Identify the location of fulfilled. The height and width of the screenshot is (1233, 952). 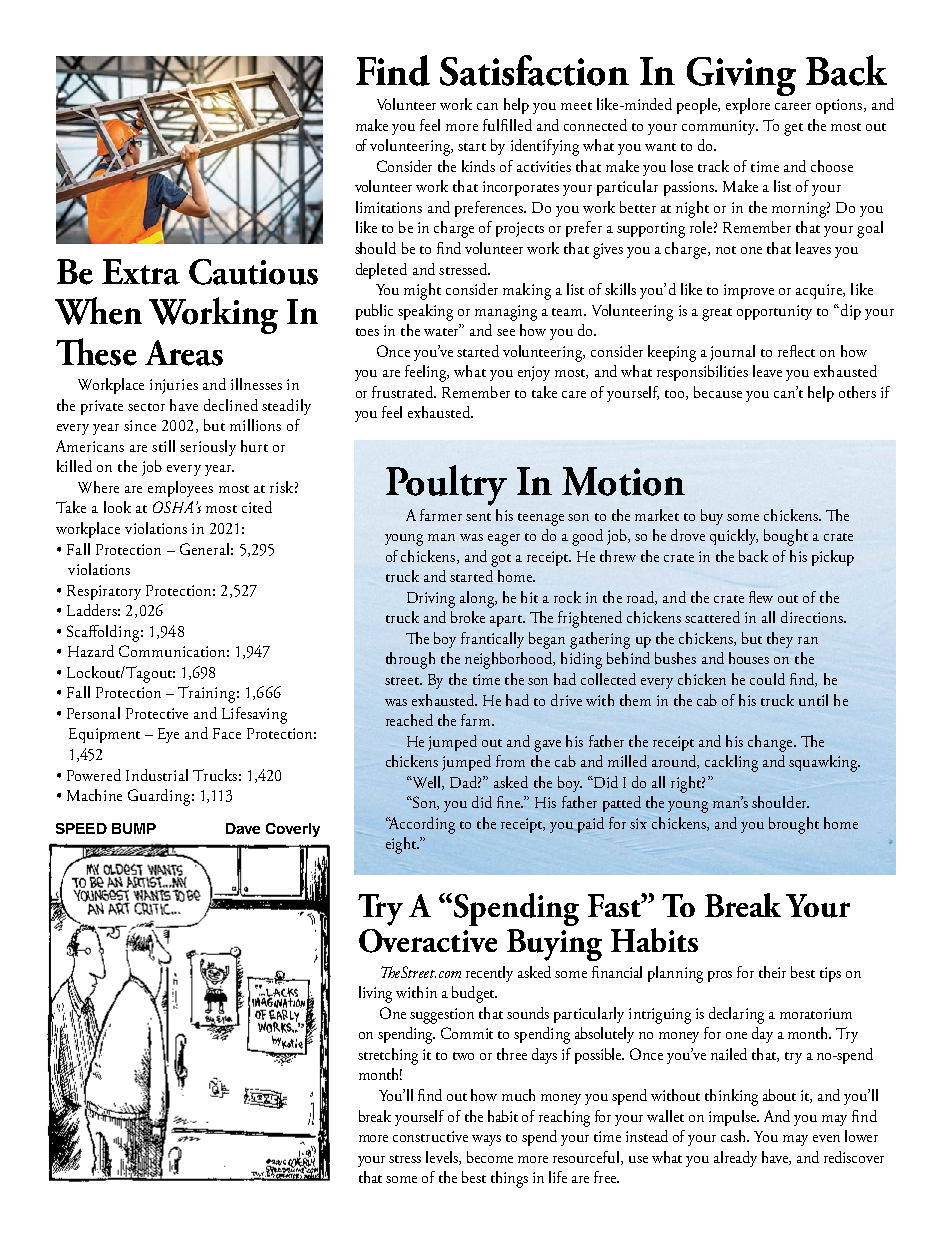
(507, 125).
